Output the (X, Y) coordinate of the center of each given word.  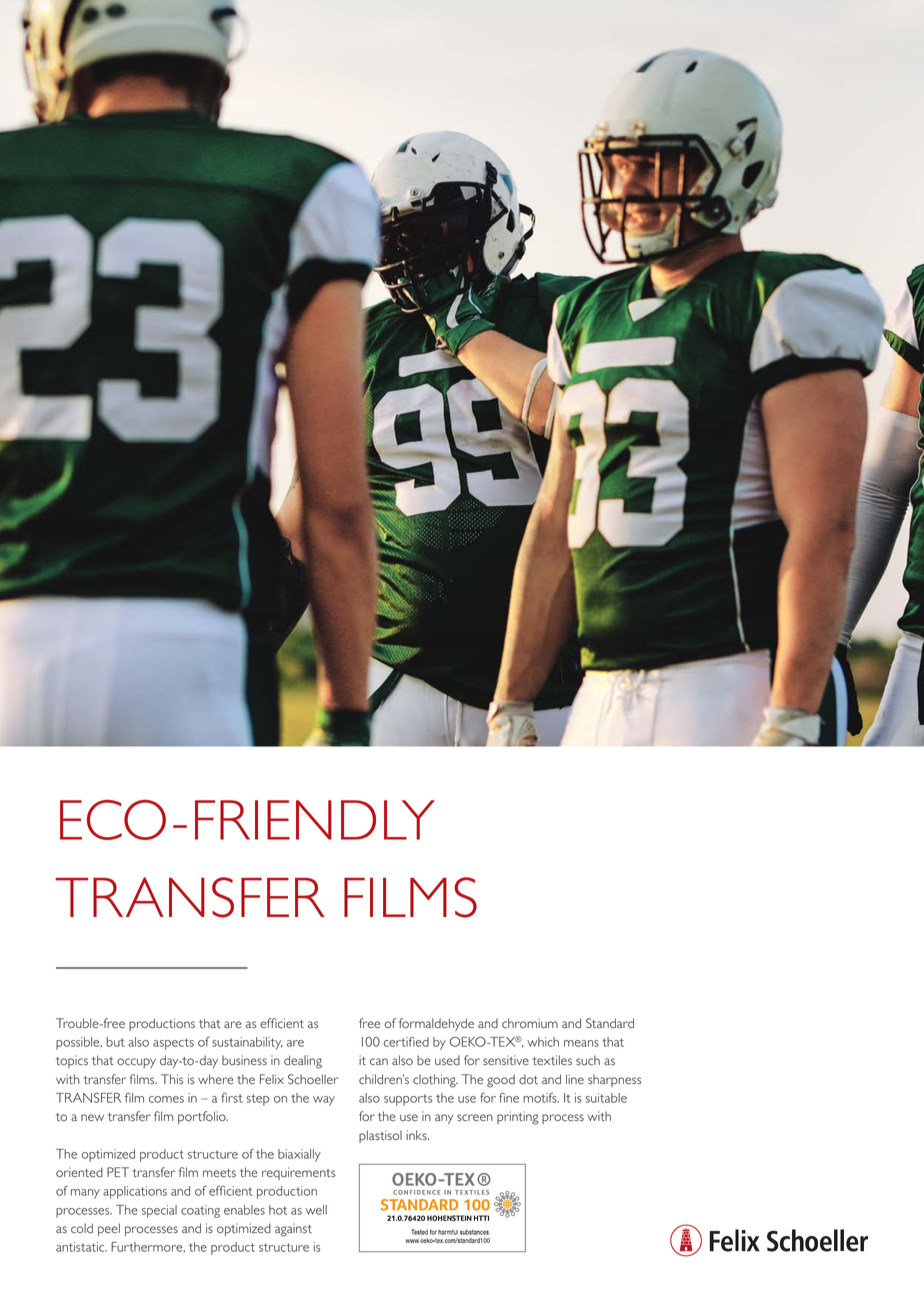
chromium (530, 1023)
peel (109, 1229)
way (324, 1101)
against (293, 1230)
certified (406, 1042)
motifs (541, 1098)
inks (417, 1135)
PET (118, 1172)
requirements (299, 1173)
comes (166, 1099)
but (115, 1042)
